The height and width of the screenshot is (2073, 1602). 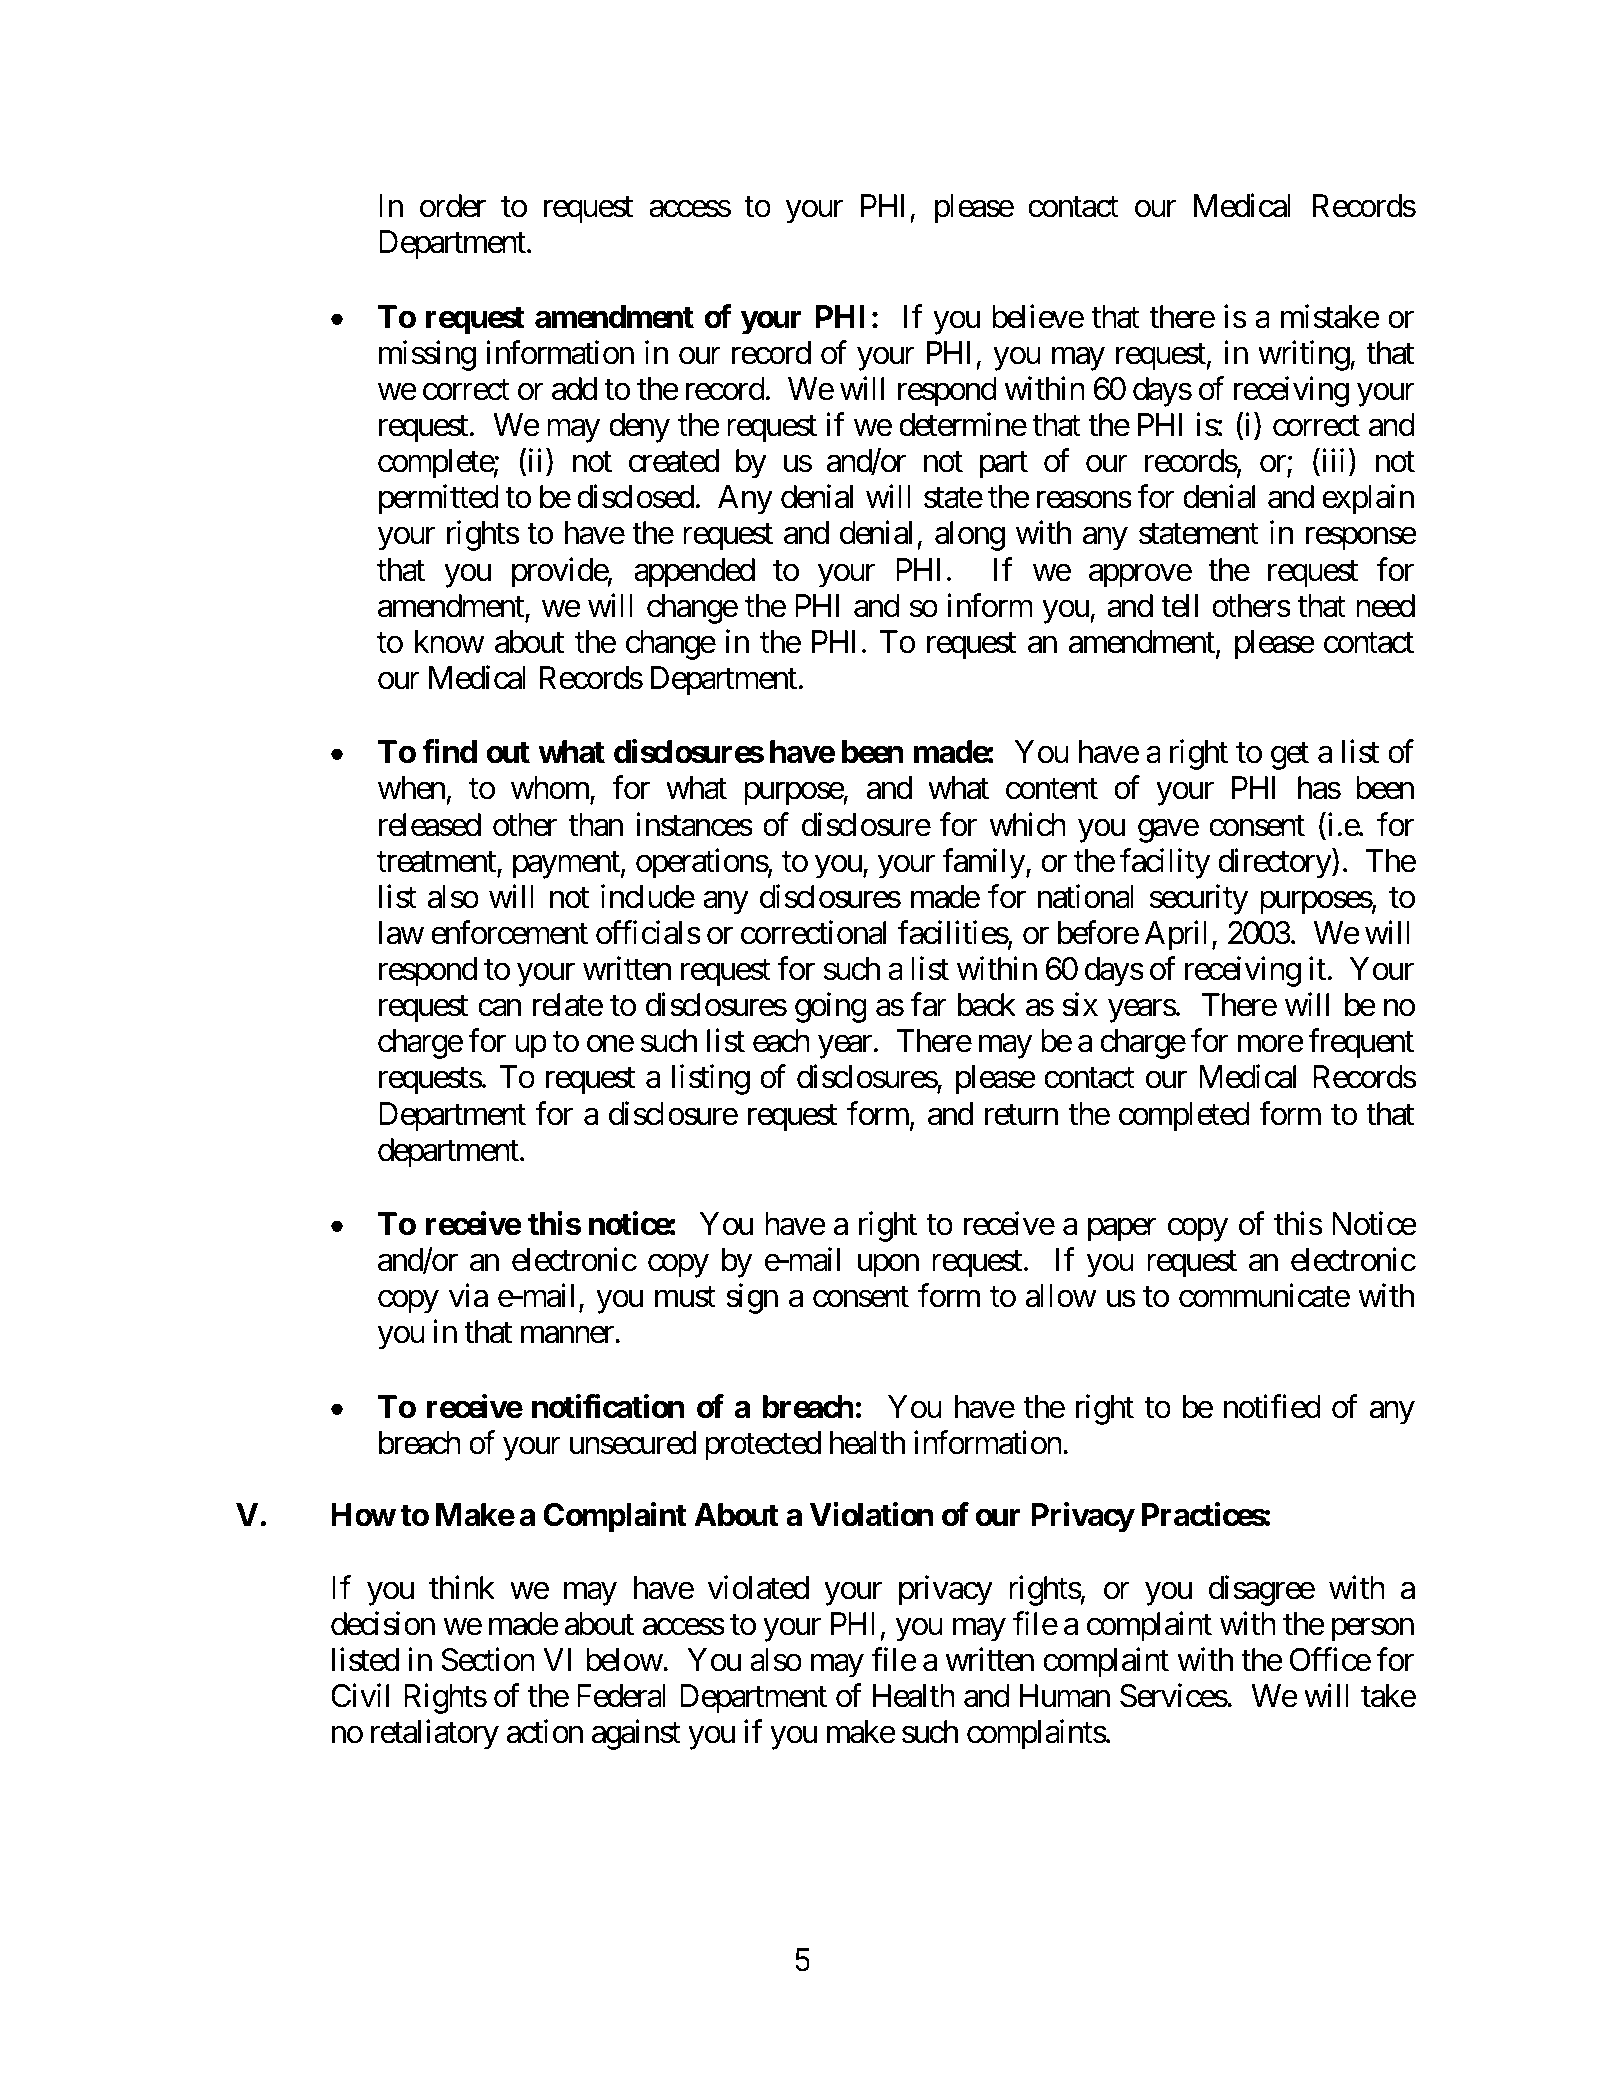 I want to click on person, so click(x=1373, y=1630).
